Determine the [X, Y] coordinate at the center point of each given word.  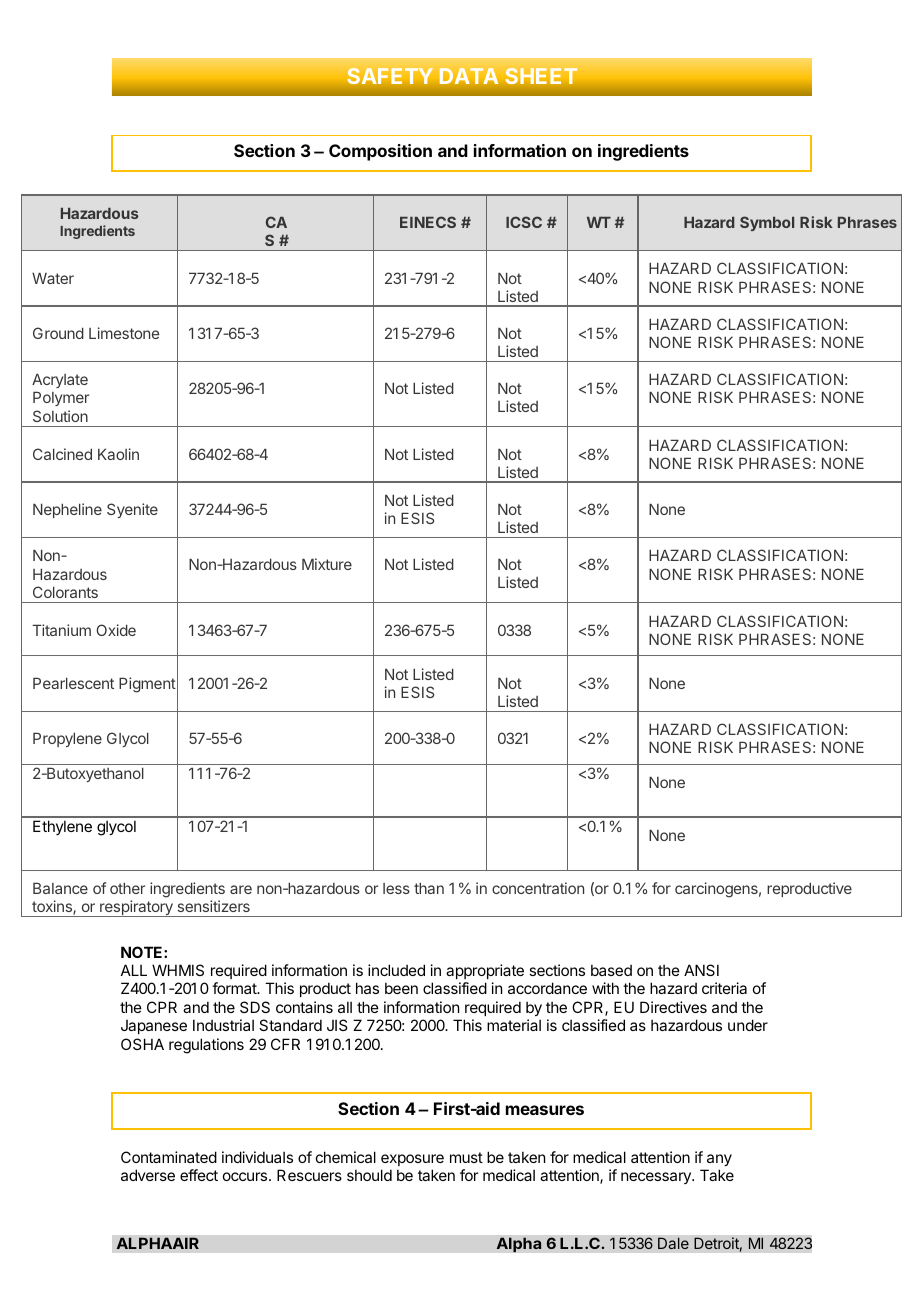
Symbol [767, 223]
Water [53, 278]
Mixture [327, 564]
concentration [538, 888]
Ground [58, 333]
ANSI [701, 970]
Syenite [132, 510]
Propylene [67, 739]
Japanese [154, 1027]
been [401, 988]
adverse [148, 1175]
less [396, 888]
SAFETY [390, 76]
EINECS [428, 222]
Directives [673, 1007]
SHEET [541, 76]
